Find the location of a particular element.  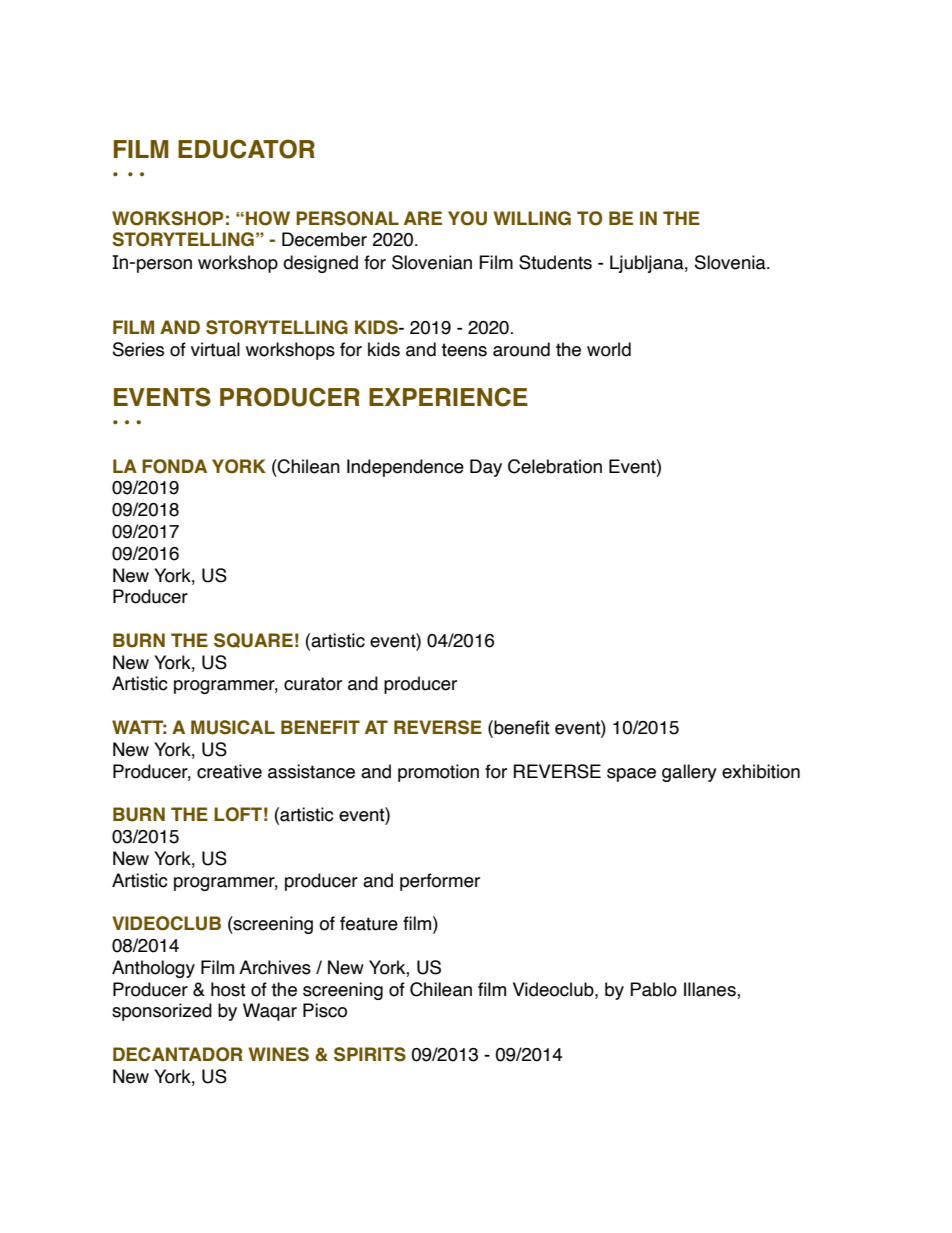

FONDA is located at coordinates (174, 466).
